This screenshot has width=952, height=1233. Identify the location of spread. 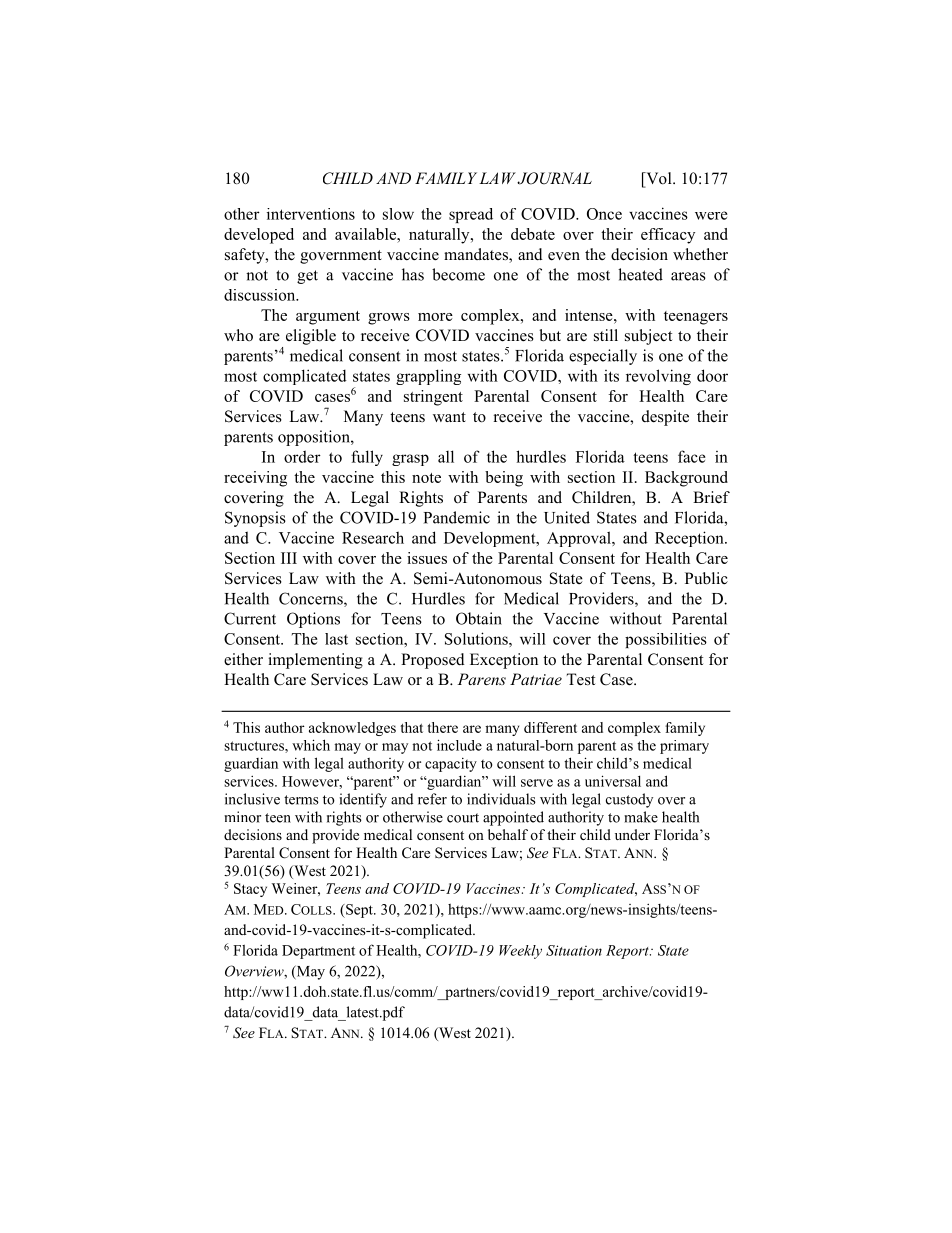
(471, 215).
